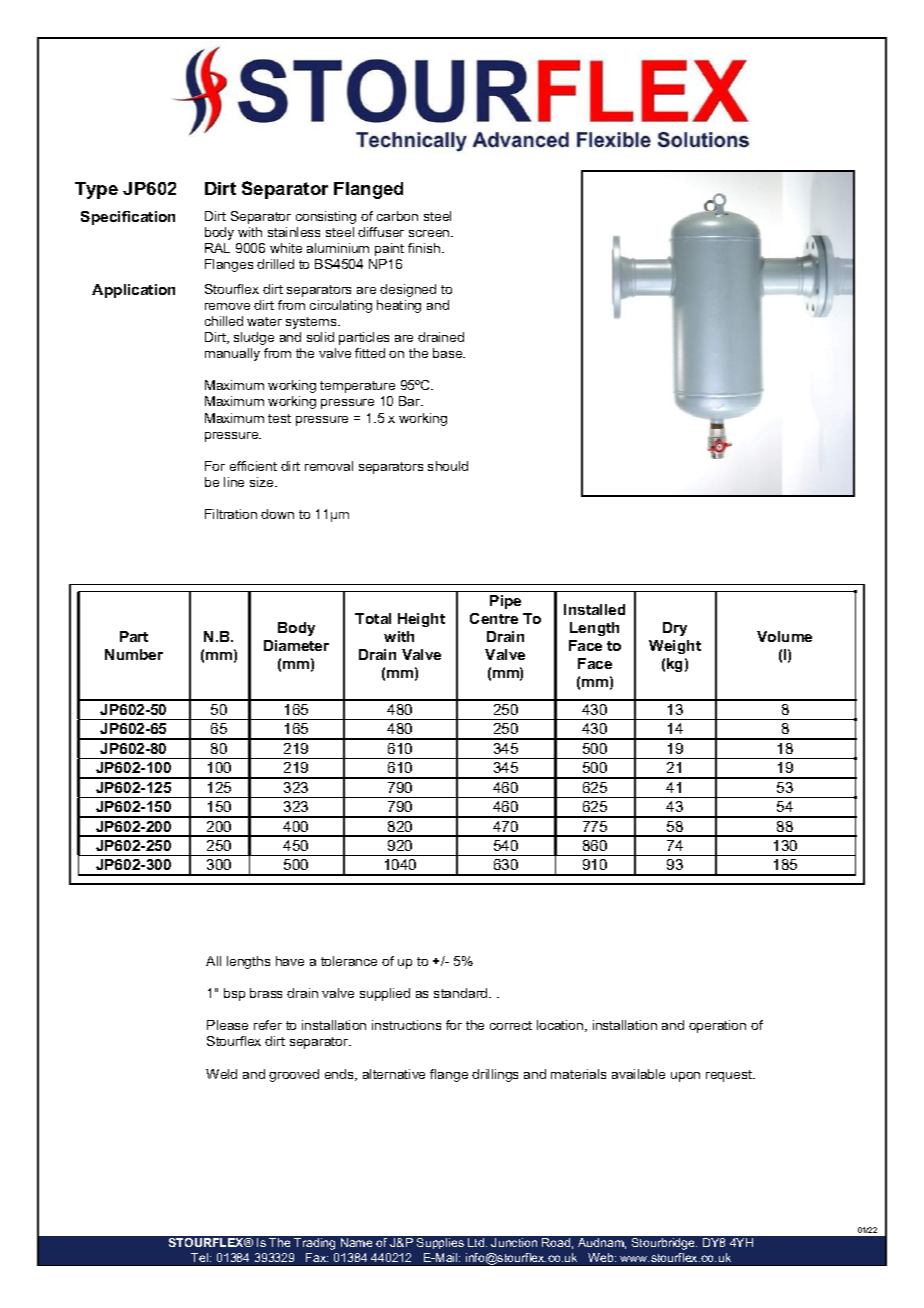 Image resolution: width=924 pixels, height=1308 pixels. Describe the element at coordinates (430, 233) in the document. I see `screen` at that location.
